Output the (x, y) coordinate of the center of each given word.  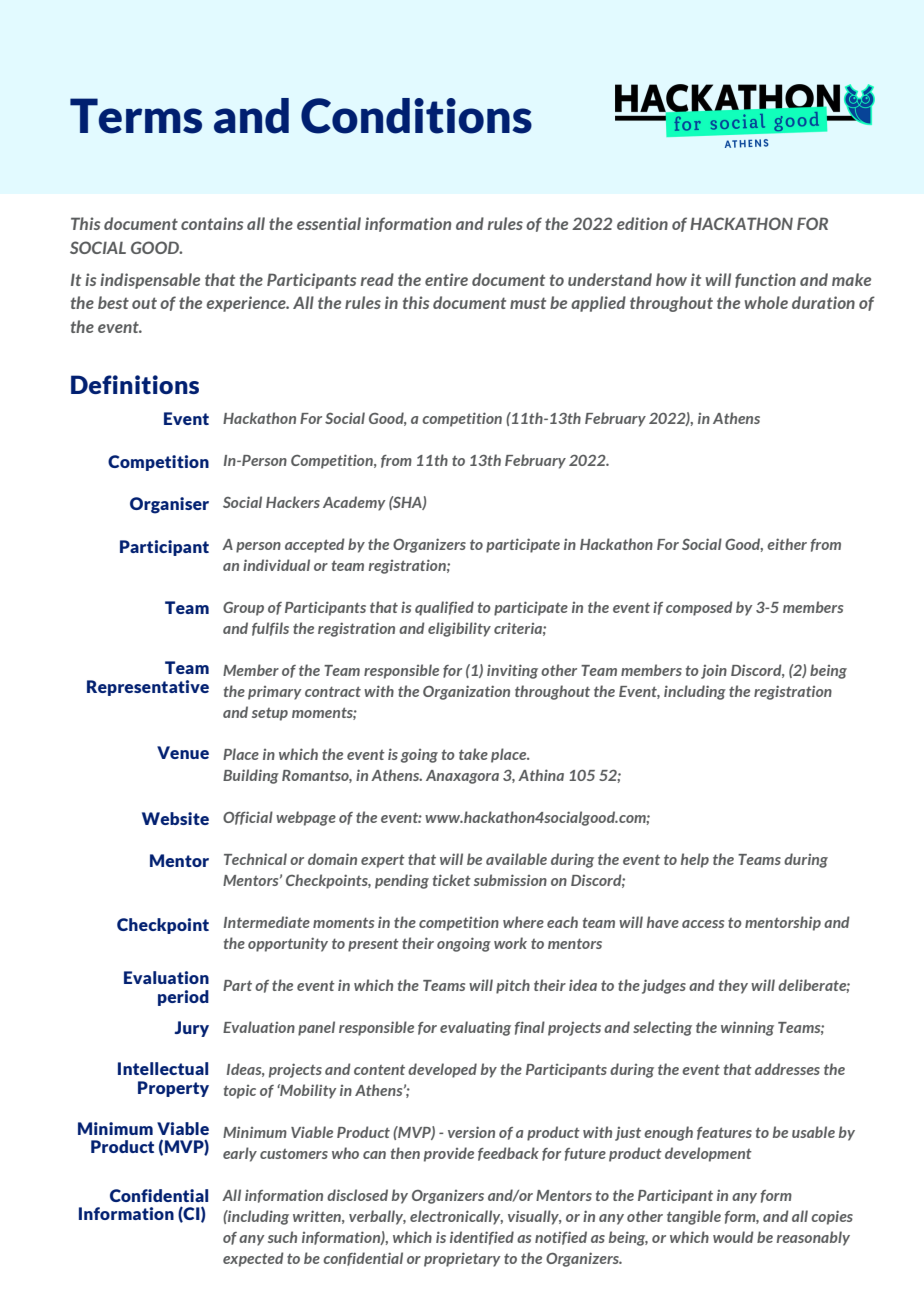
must (528, 303)
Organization (466, 692)
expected (253, 1259)
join (714, 671)
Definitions (135, 384)
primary (275, 693)
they (733, 986)
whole (766, 302)
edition (642, 223)
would (733, 1237)
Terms (136, 116)
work (510, 943)
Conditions (416, 116)
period (183, 998)
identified (482, 1238)
